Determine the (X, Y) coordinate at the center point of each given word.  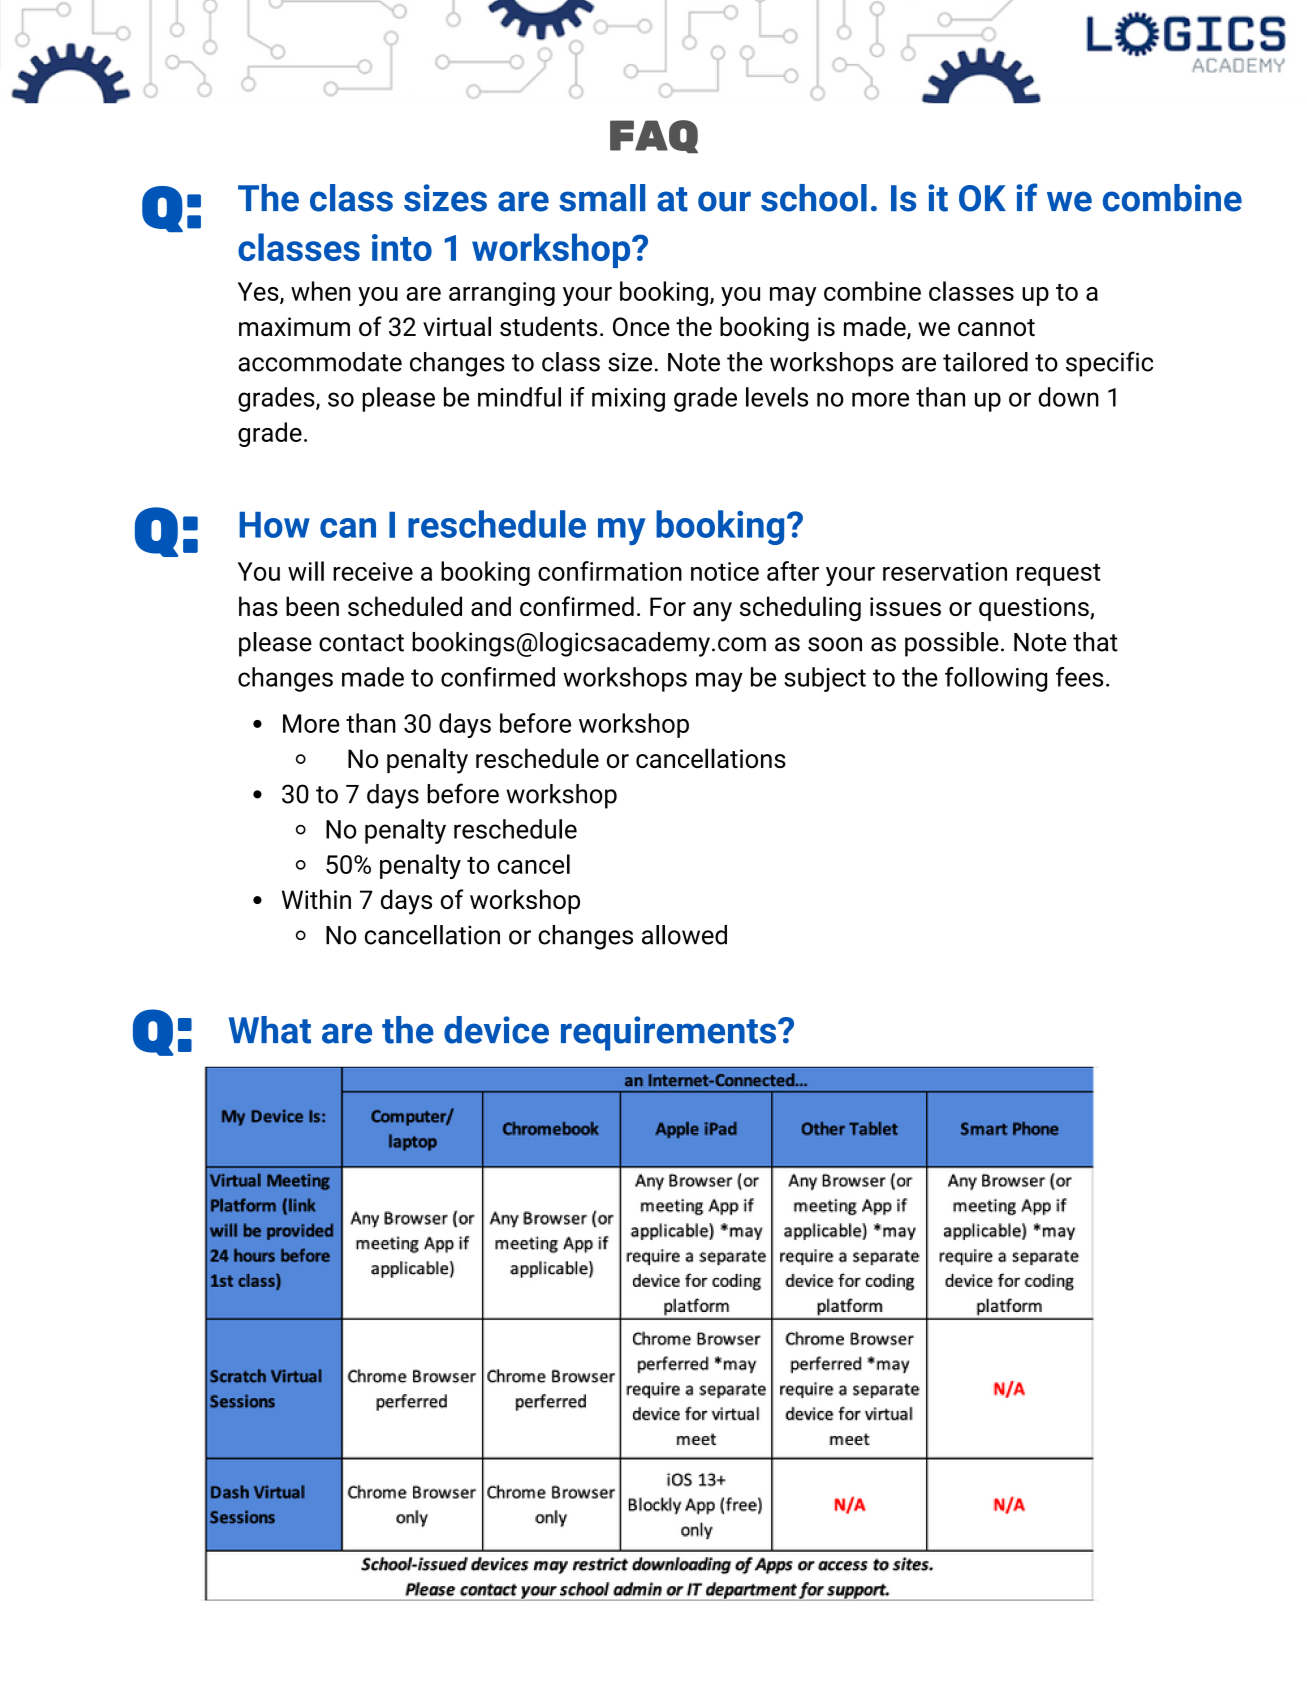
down (1068, 397)
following (996, 679)
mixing (628, 400)
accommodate (320, 362)
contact (361, 643)
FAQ (654, 136)
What (270, 1030)
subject (825, 679)
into (402, 247)
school (814, 198)
